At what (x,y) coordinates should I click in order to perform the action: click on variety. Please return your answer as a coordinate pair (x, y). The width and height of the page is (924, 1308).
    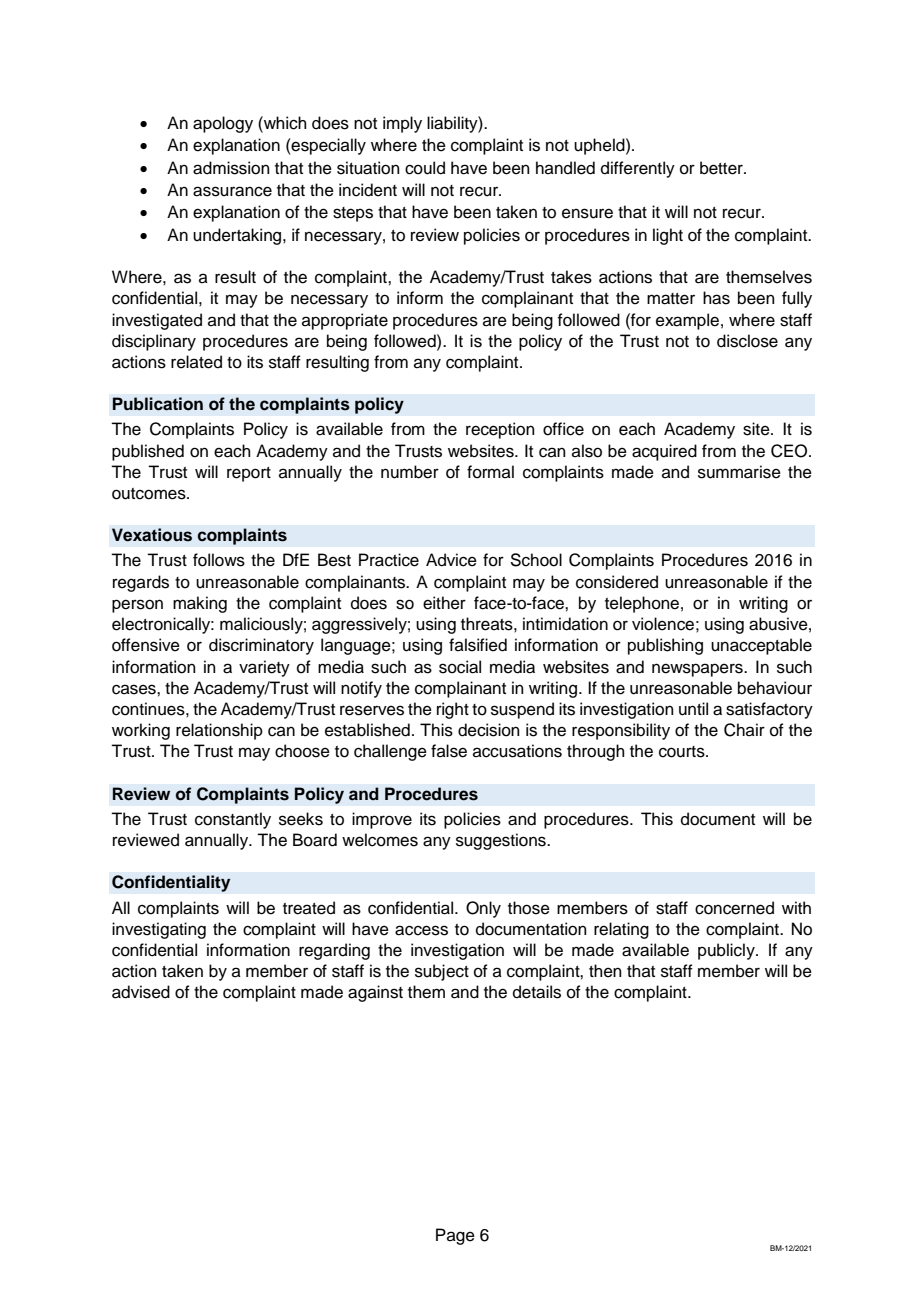
    Looking at the image, I should click on (264, 668).
